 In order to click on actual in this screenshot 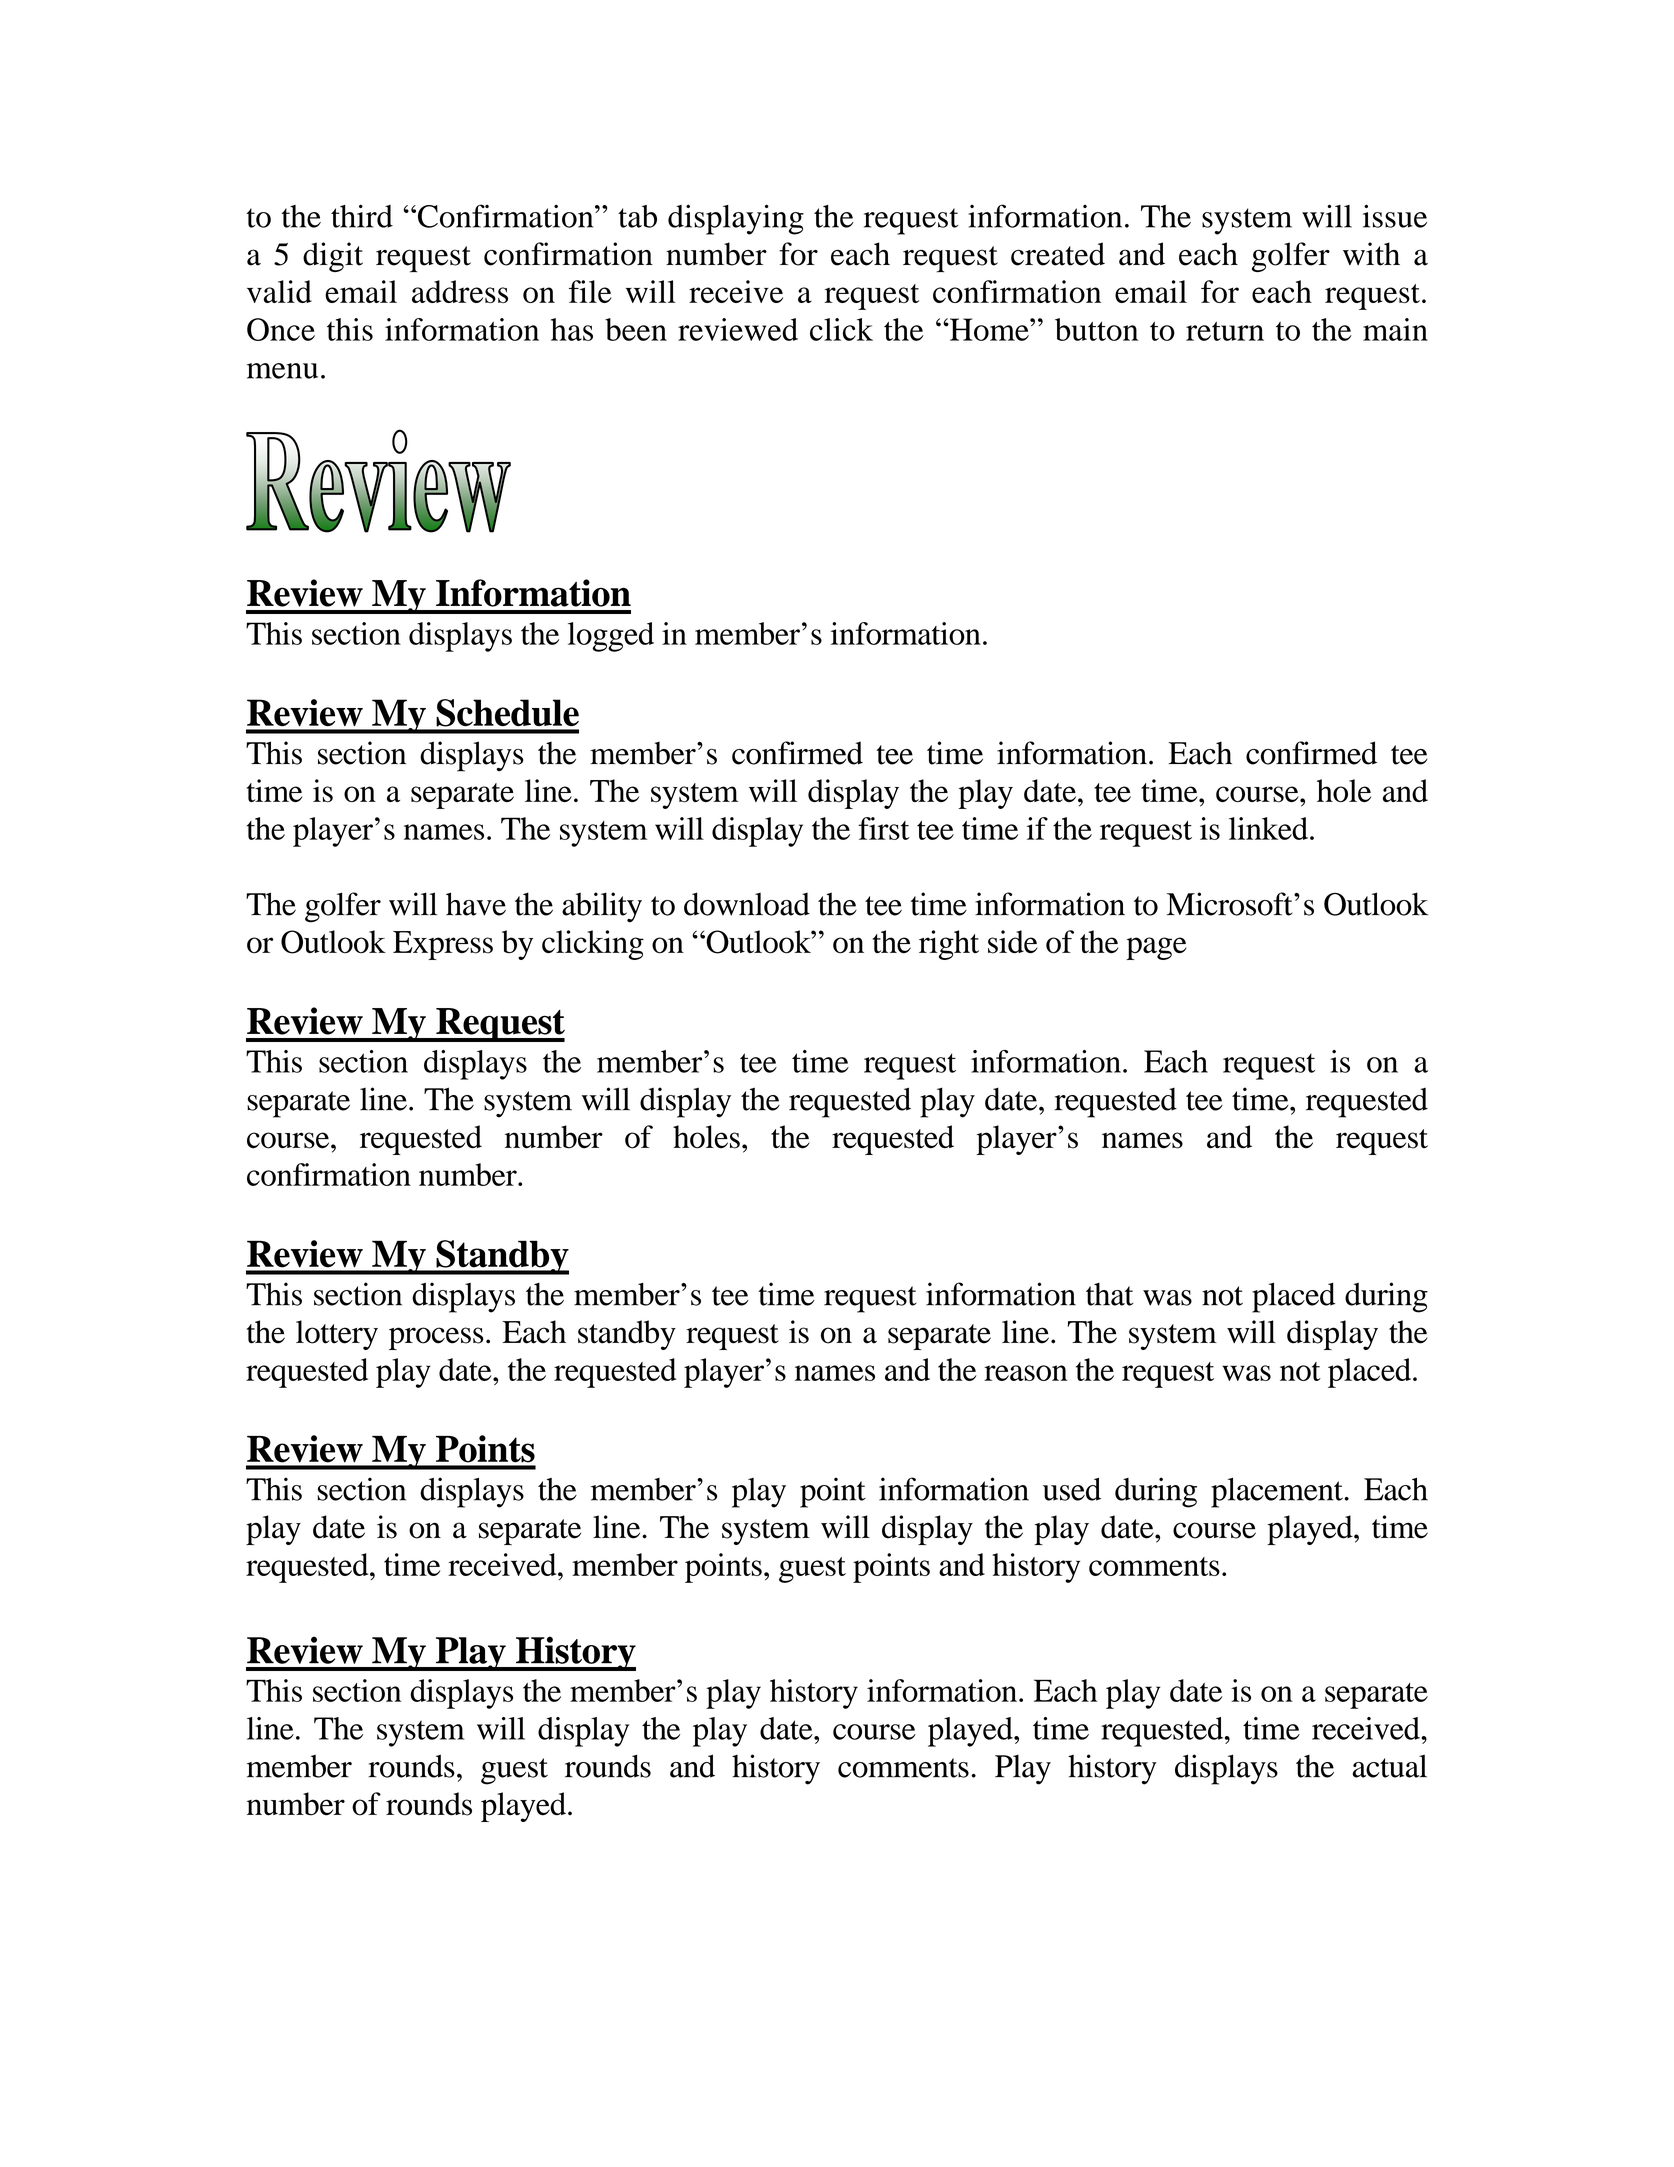, I will do `click(1389, 1766)`.
